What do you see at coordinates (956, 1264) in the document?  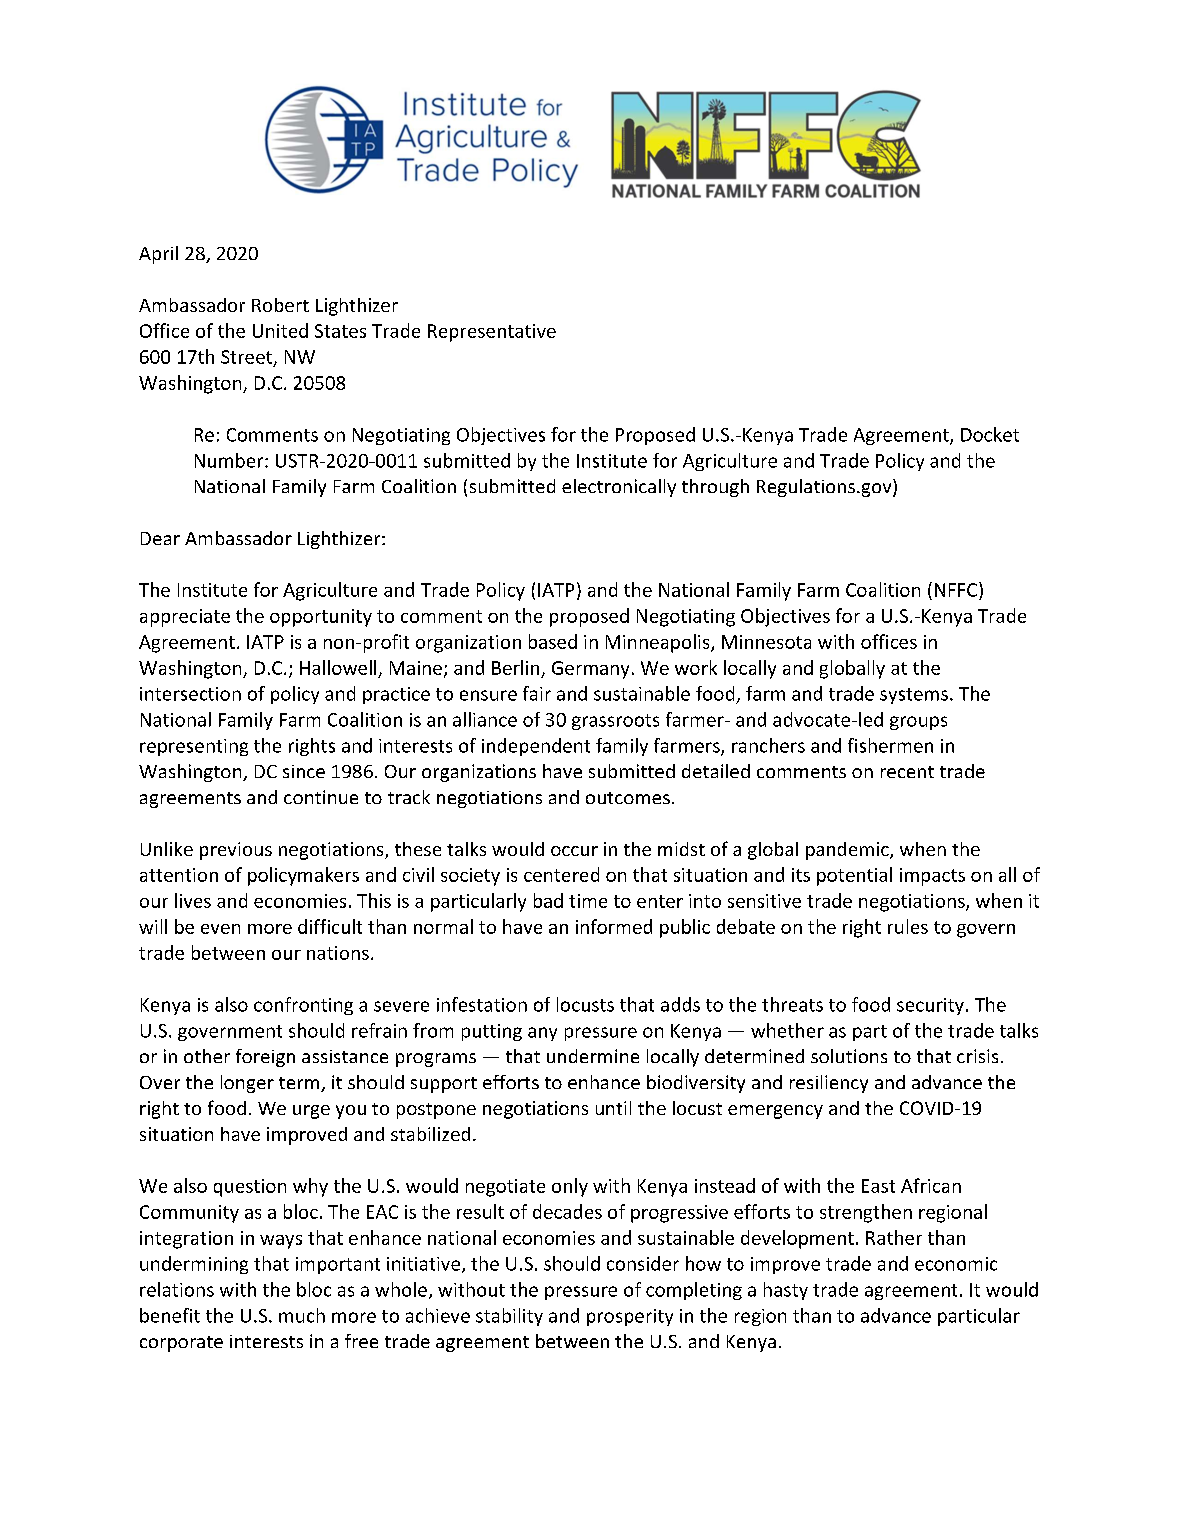 I see `economic` at bounding box center [956, 1264].
